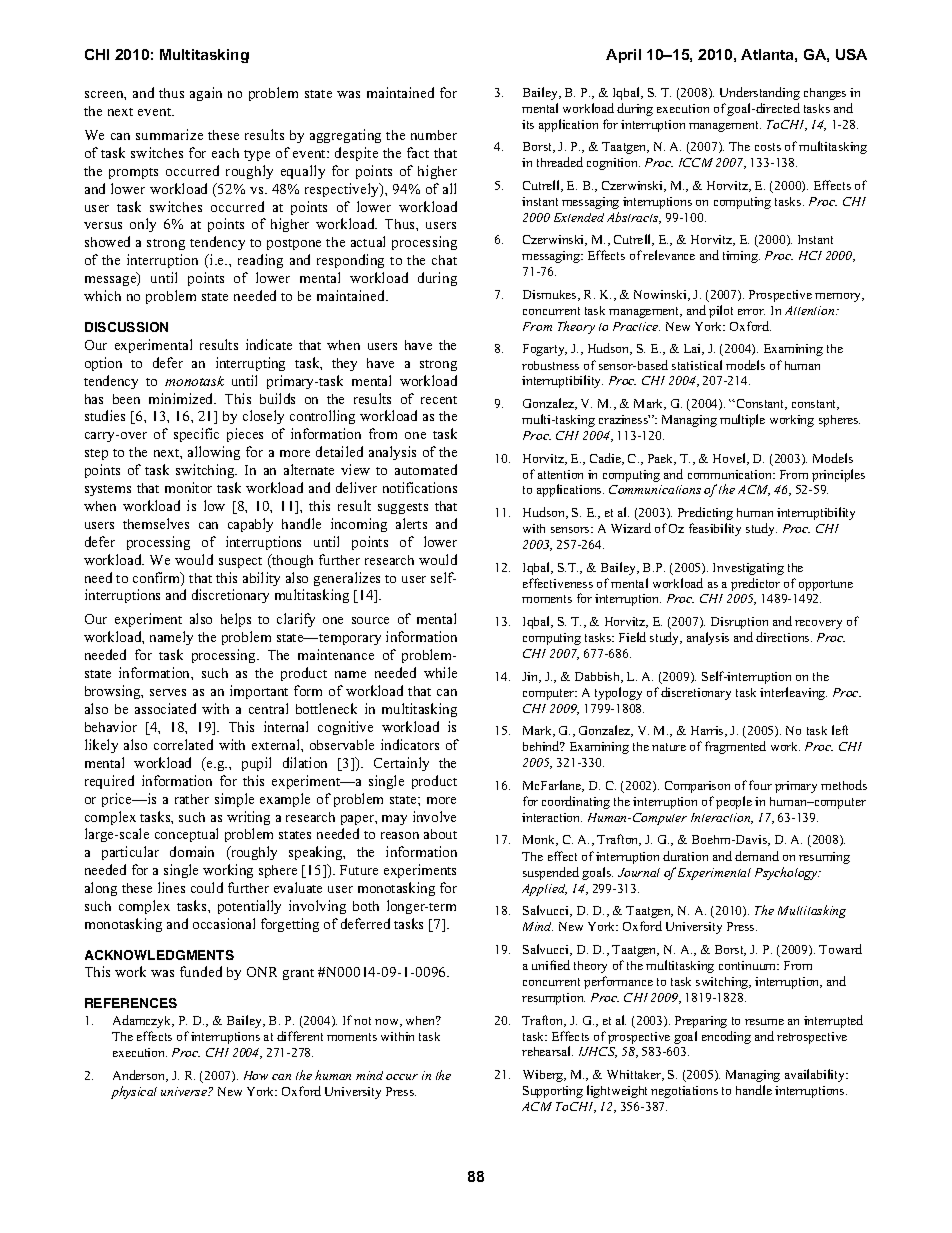 The width and height of the image is (952, 1233). What do you see at coordinates (434, 816) in the image?
I see `involve` at bounding box center [434, 816].
